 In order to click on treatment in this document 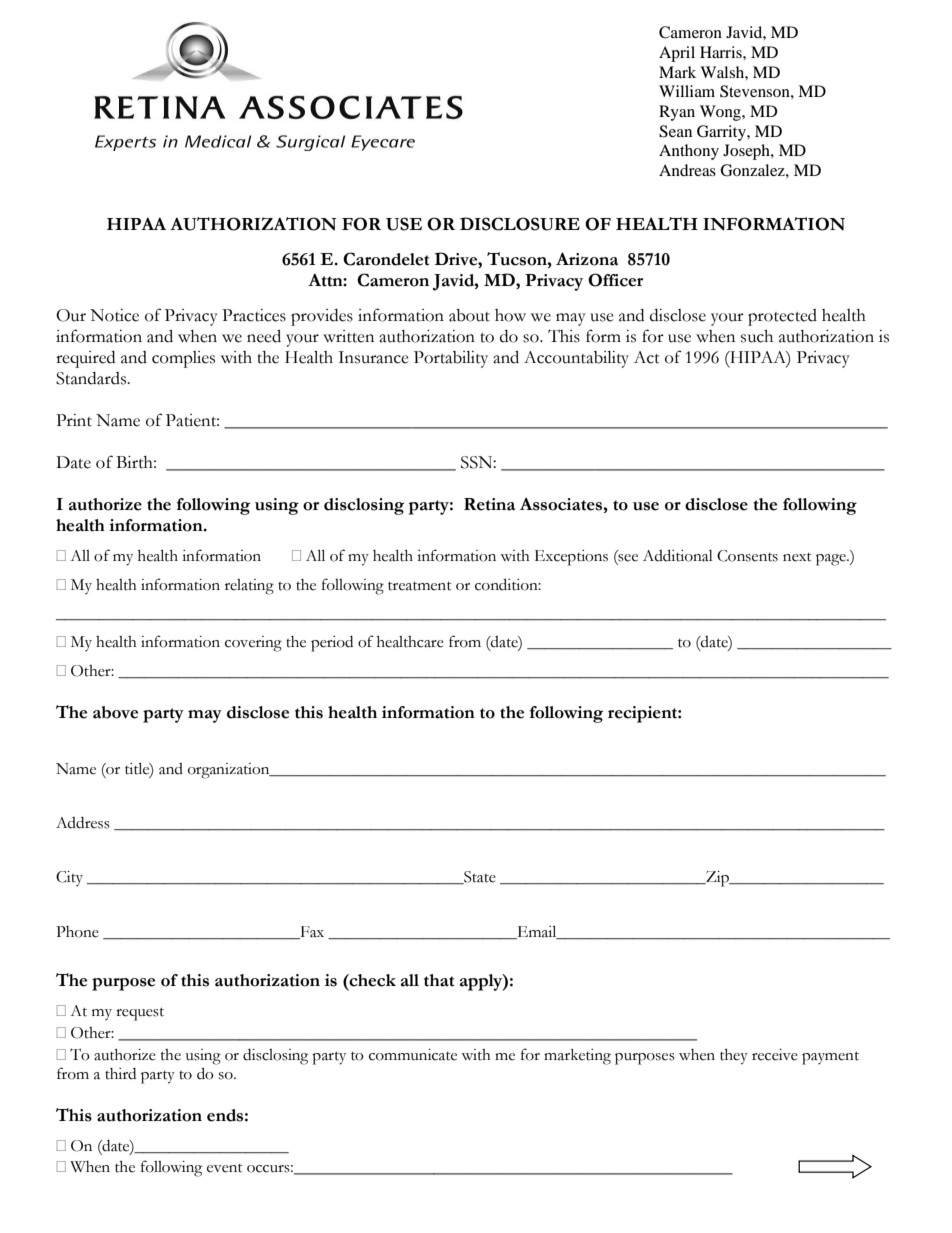, I will do `click(420, 586)`.
